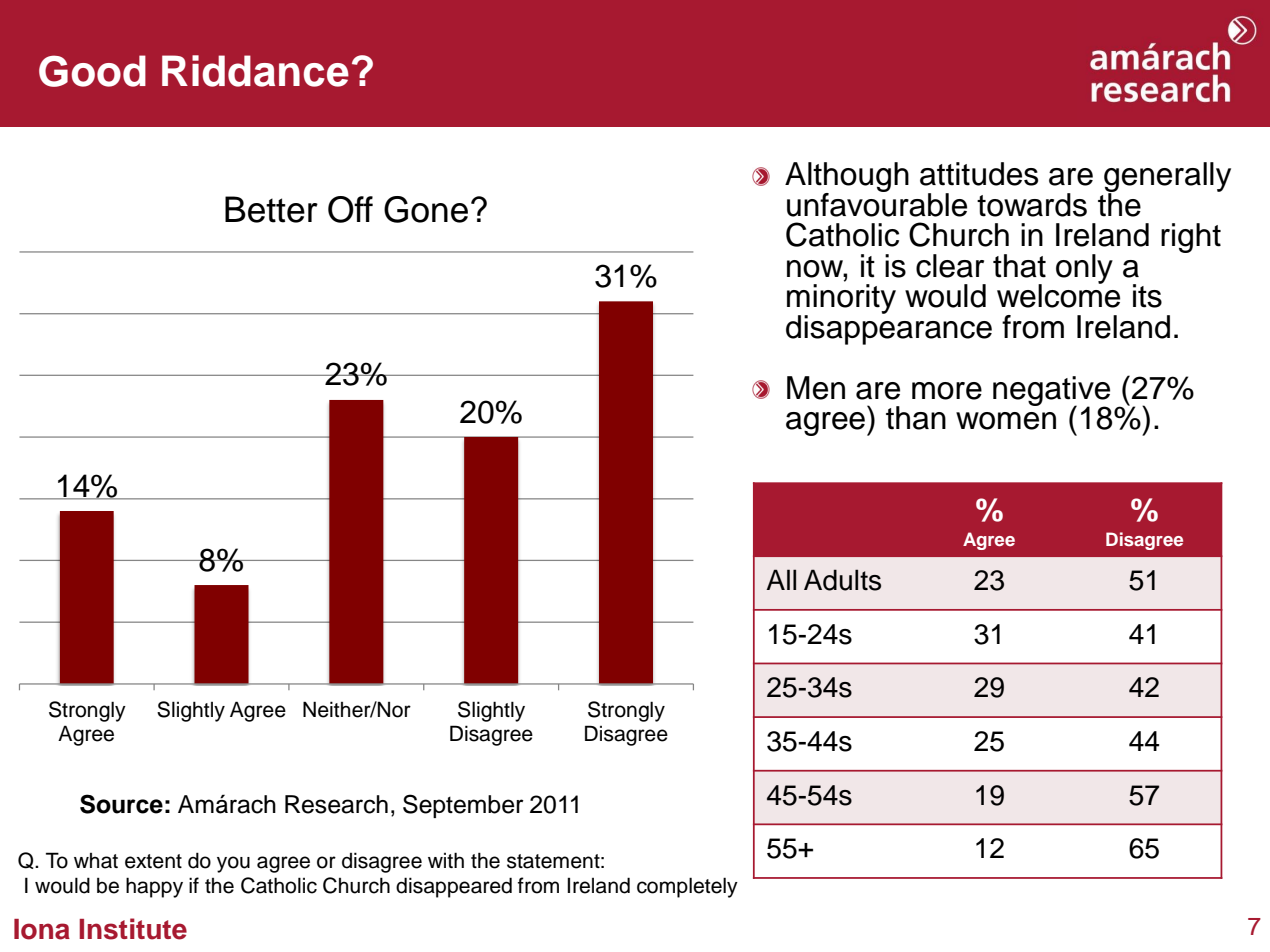 The image size is (1270, 952). Describe the element at coordinates (842, 580) in the screenshot. I see `Adults` at that location.
